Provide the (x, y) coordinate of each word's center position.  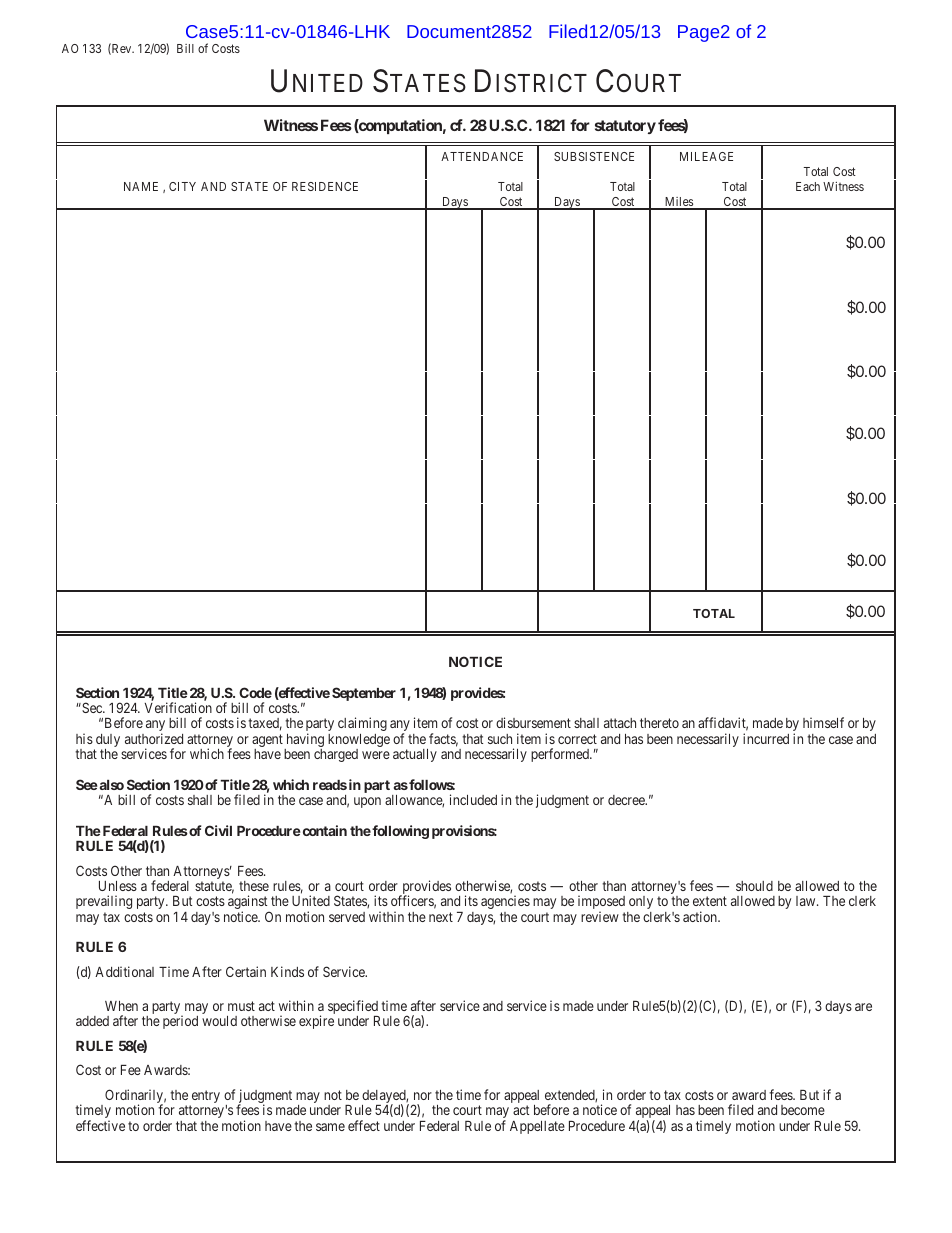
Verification (178, 707)
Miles (678, 203)
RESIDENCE (325, 186)
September (364, 694)
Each (808, 186)
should (754, 886)
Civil (218, 830)
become (803, 1110)
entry (205, 1098)
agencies (505, 902)
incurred (766, 738)
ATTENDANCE (482, 156)
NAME (141, 186)
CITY (182, 186)
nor (423, 1096)
